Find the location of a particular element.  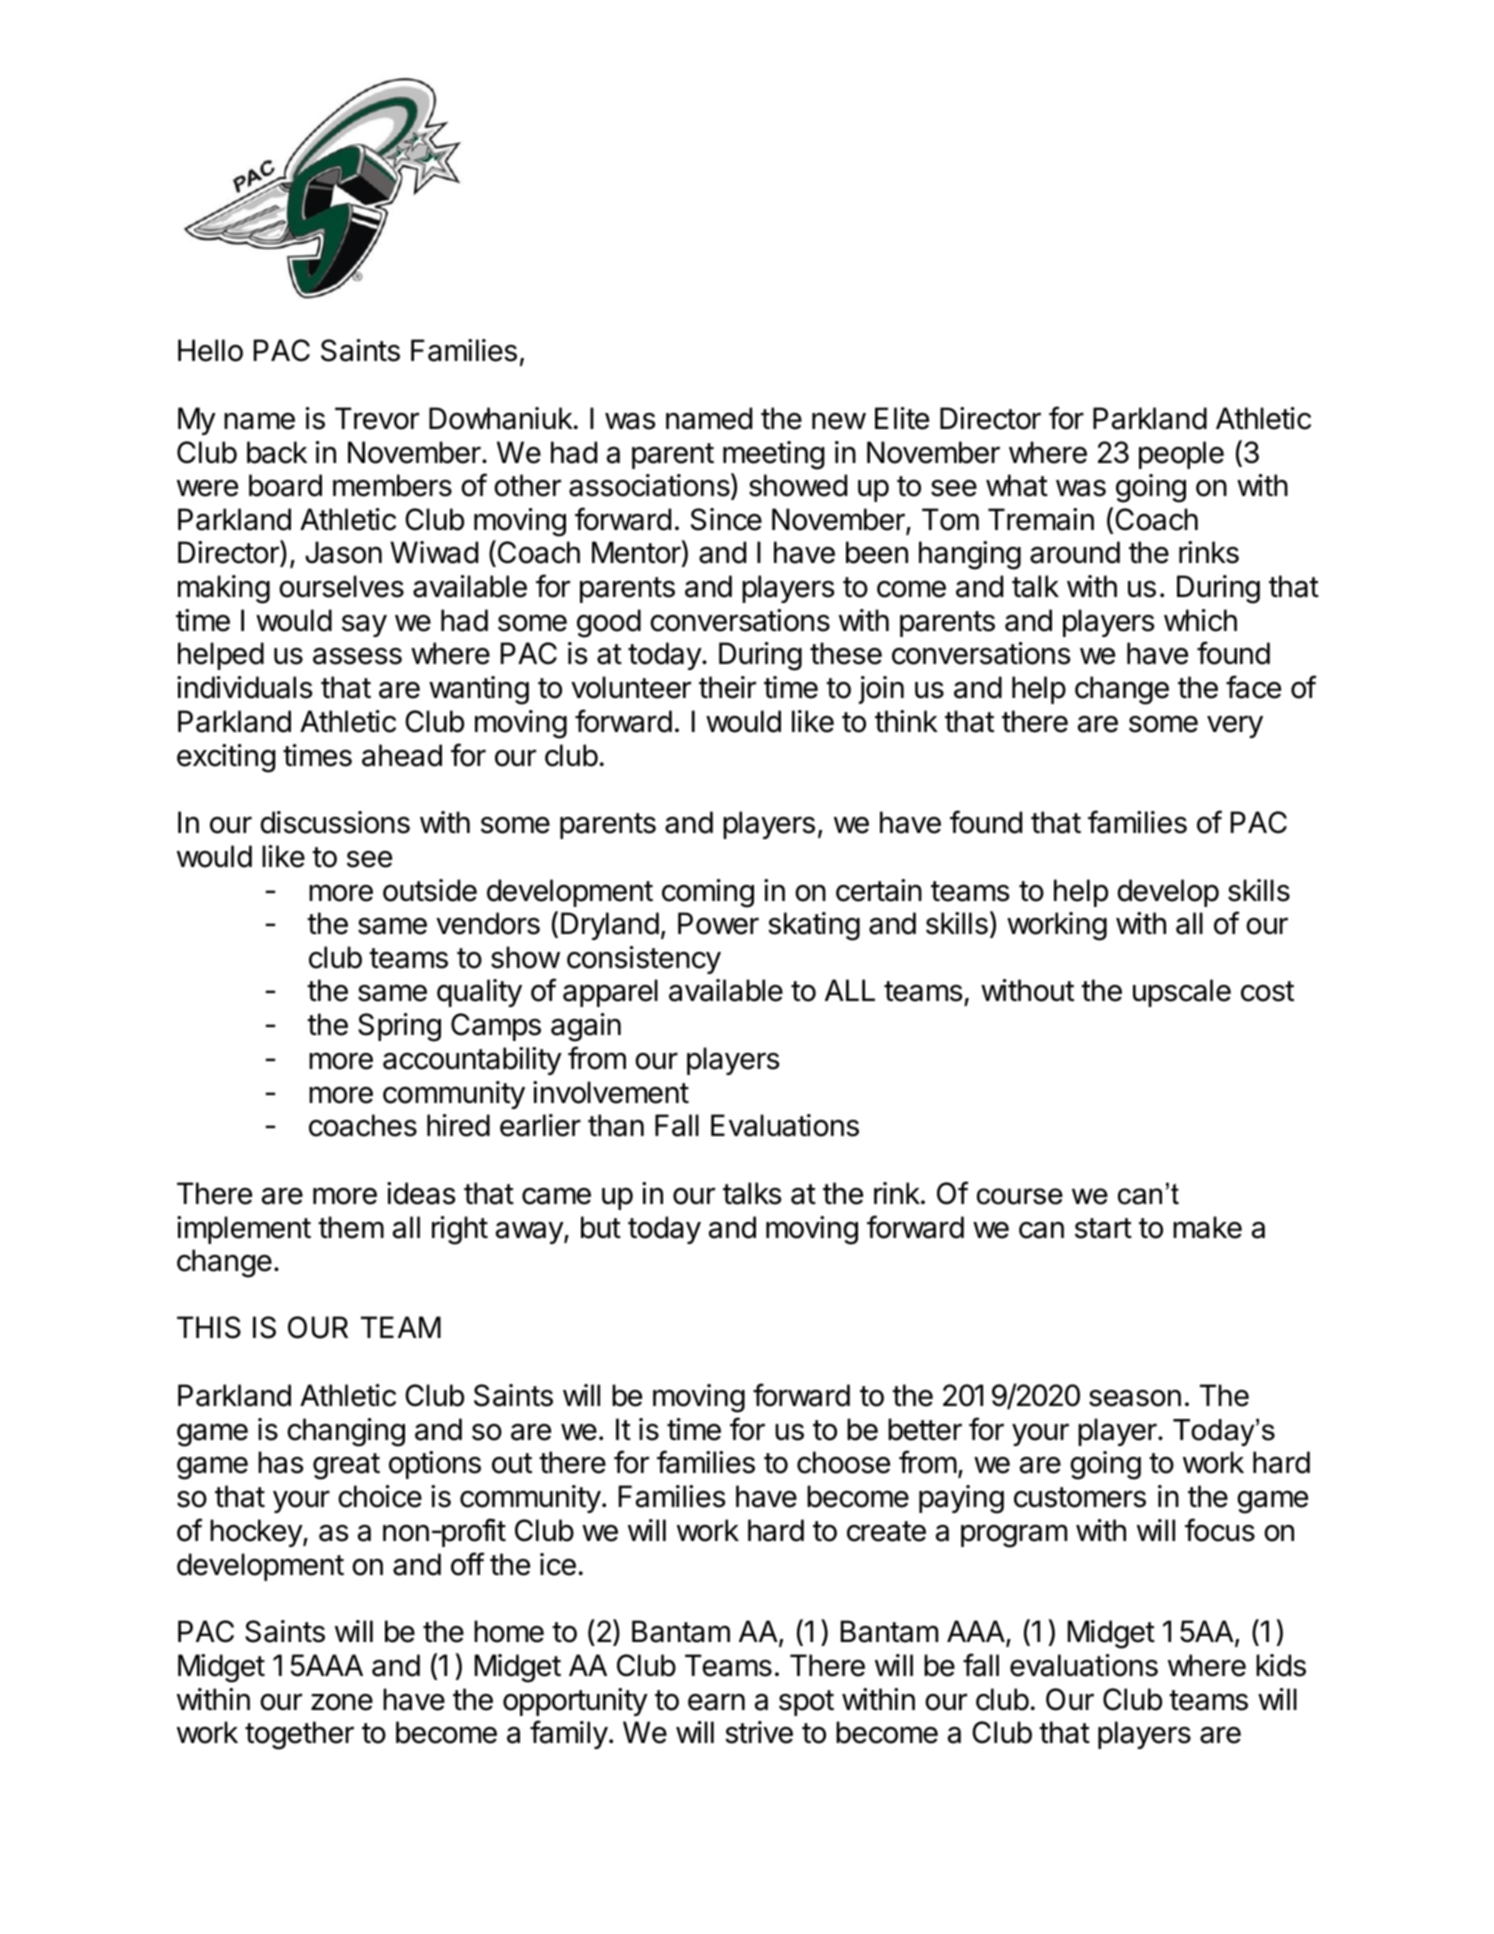

zone is located at coordinates (342, 1702).
